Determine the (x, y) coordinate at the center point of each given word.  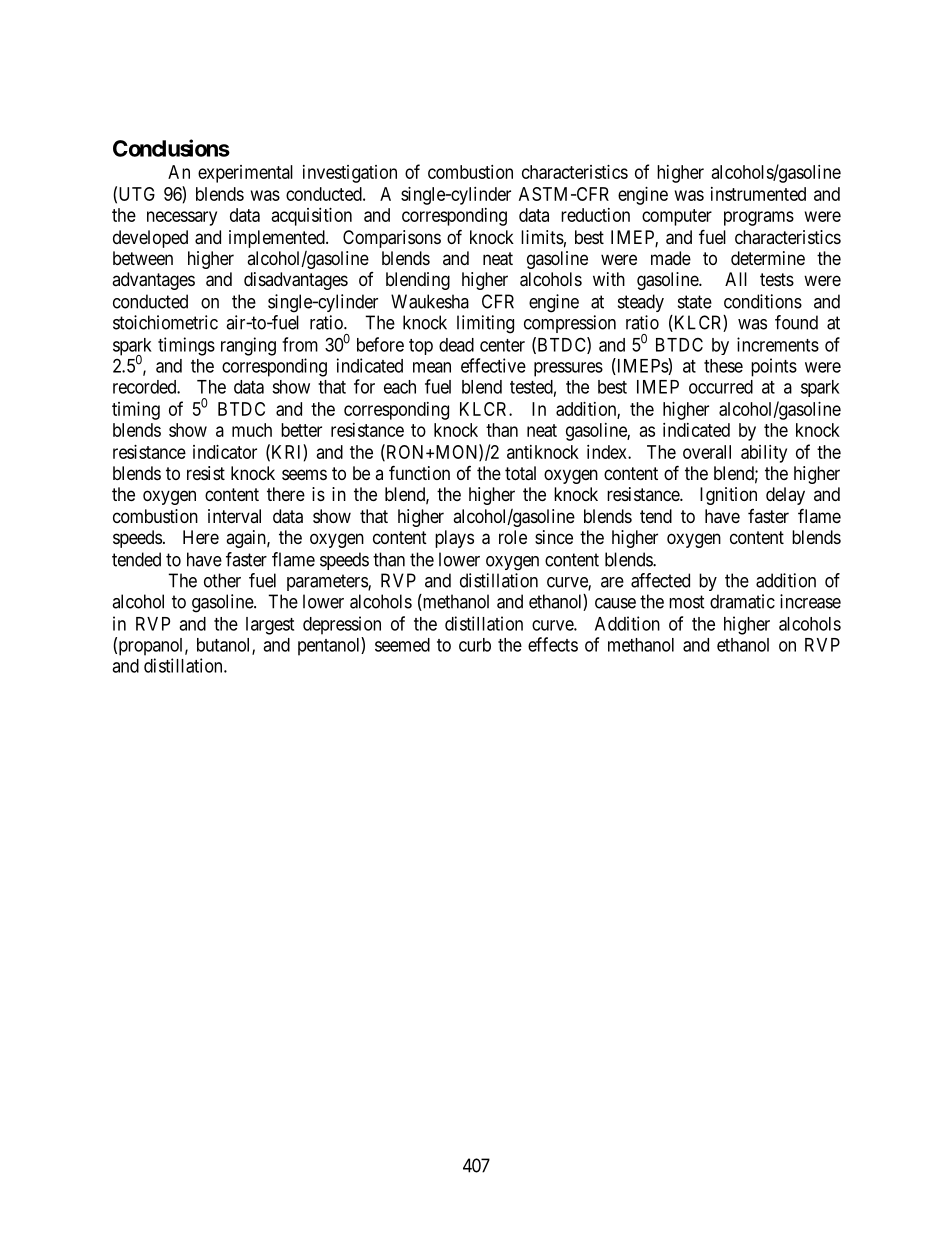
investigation (350, 174)
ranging (248, 346)
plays (454, 539)
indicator (225, 452)
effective (493, 365)
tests (777, 279)
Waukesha (430, 301)
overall (707, 452)
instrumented (758, 194)
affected (660, 580)
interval (234, 516)
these (723, 366)
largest (270, 626)
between (143, 258)
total (520, 473)
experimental (245, 174)
